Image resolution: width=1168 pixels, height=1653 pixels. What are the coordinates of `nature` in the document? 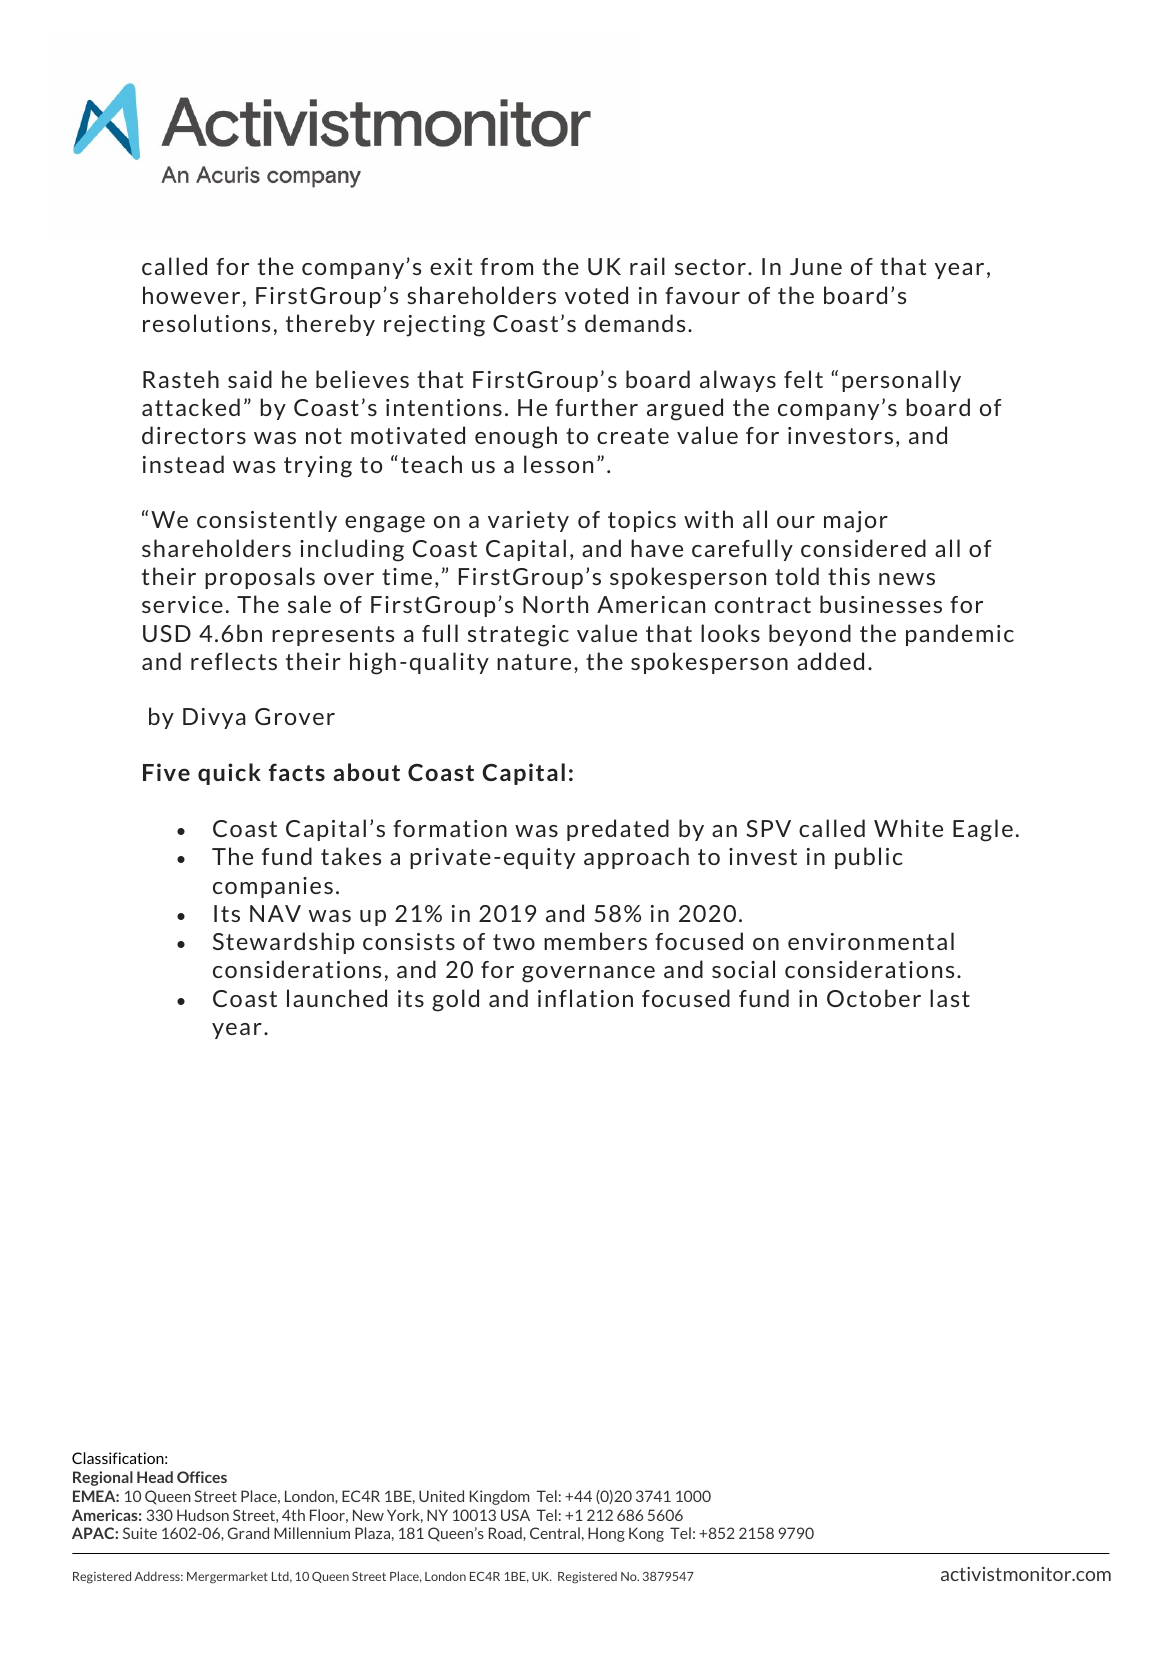 It's located at (534, 662).
